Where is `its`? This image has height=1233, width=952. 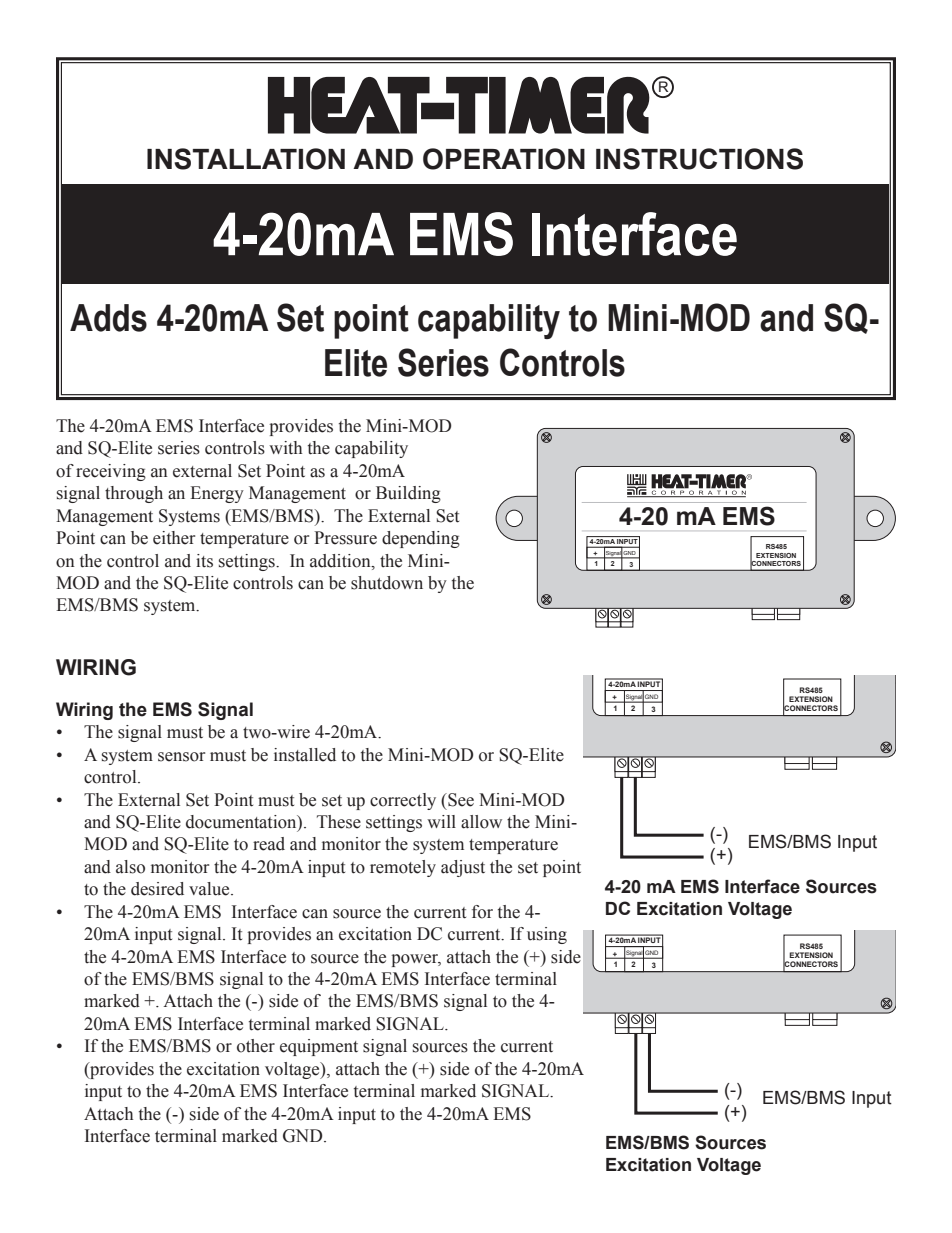
its is located at coordinates (204, 561).
